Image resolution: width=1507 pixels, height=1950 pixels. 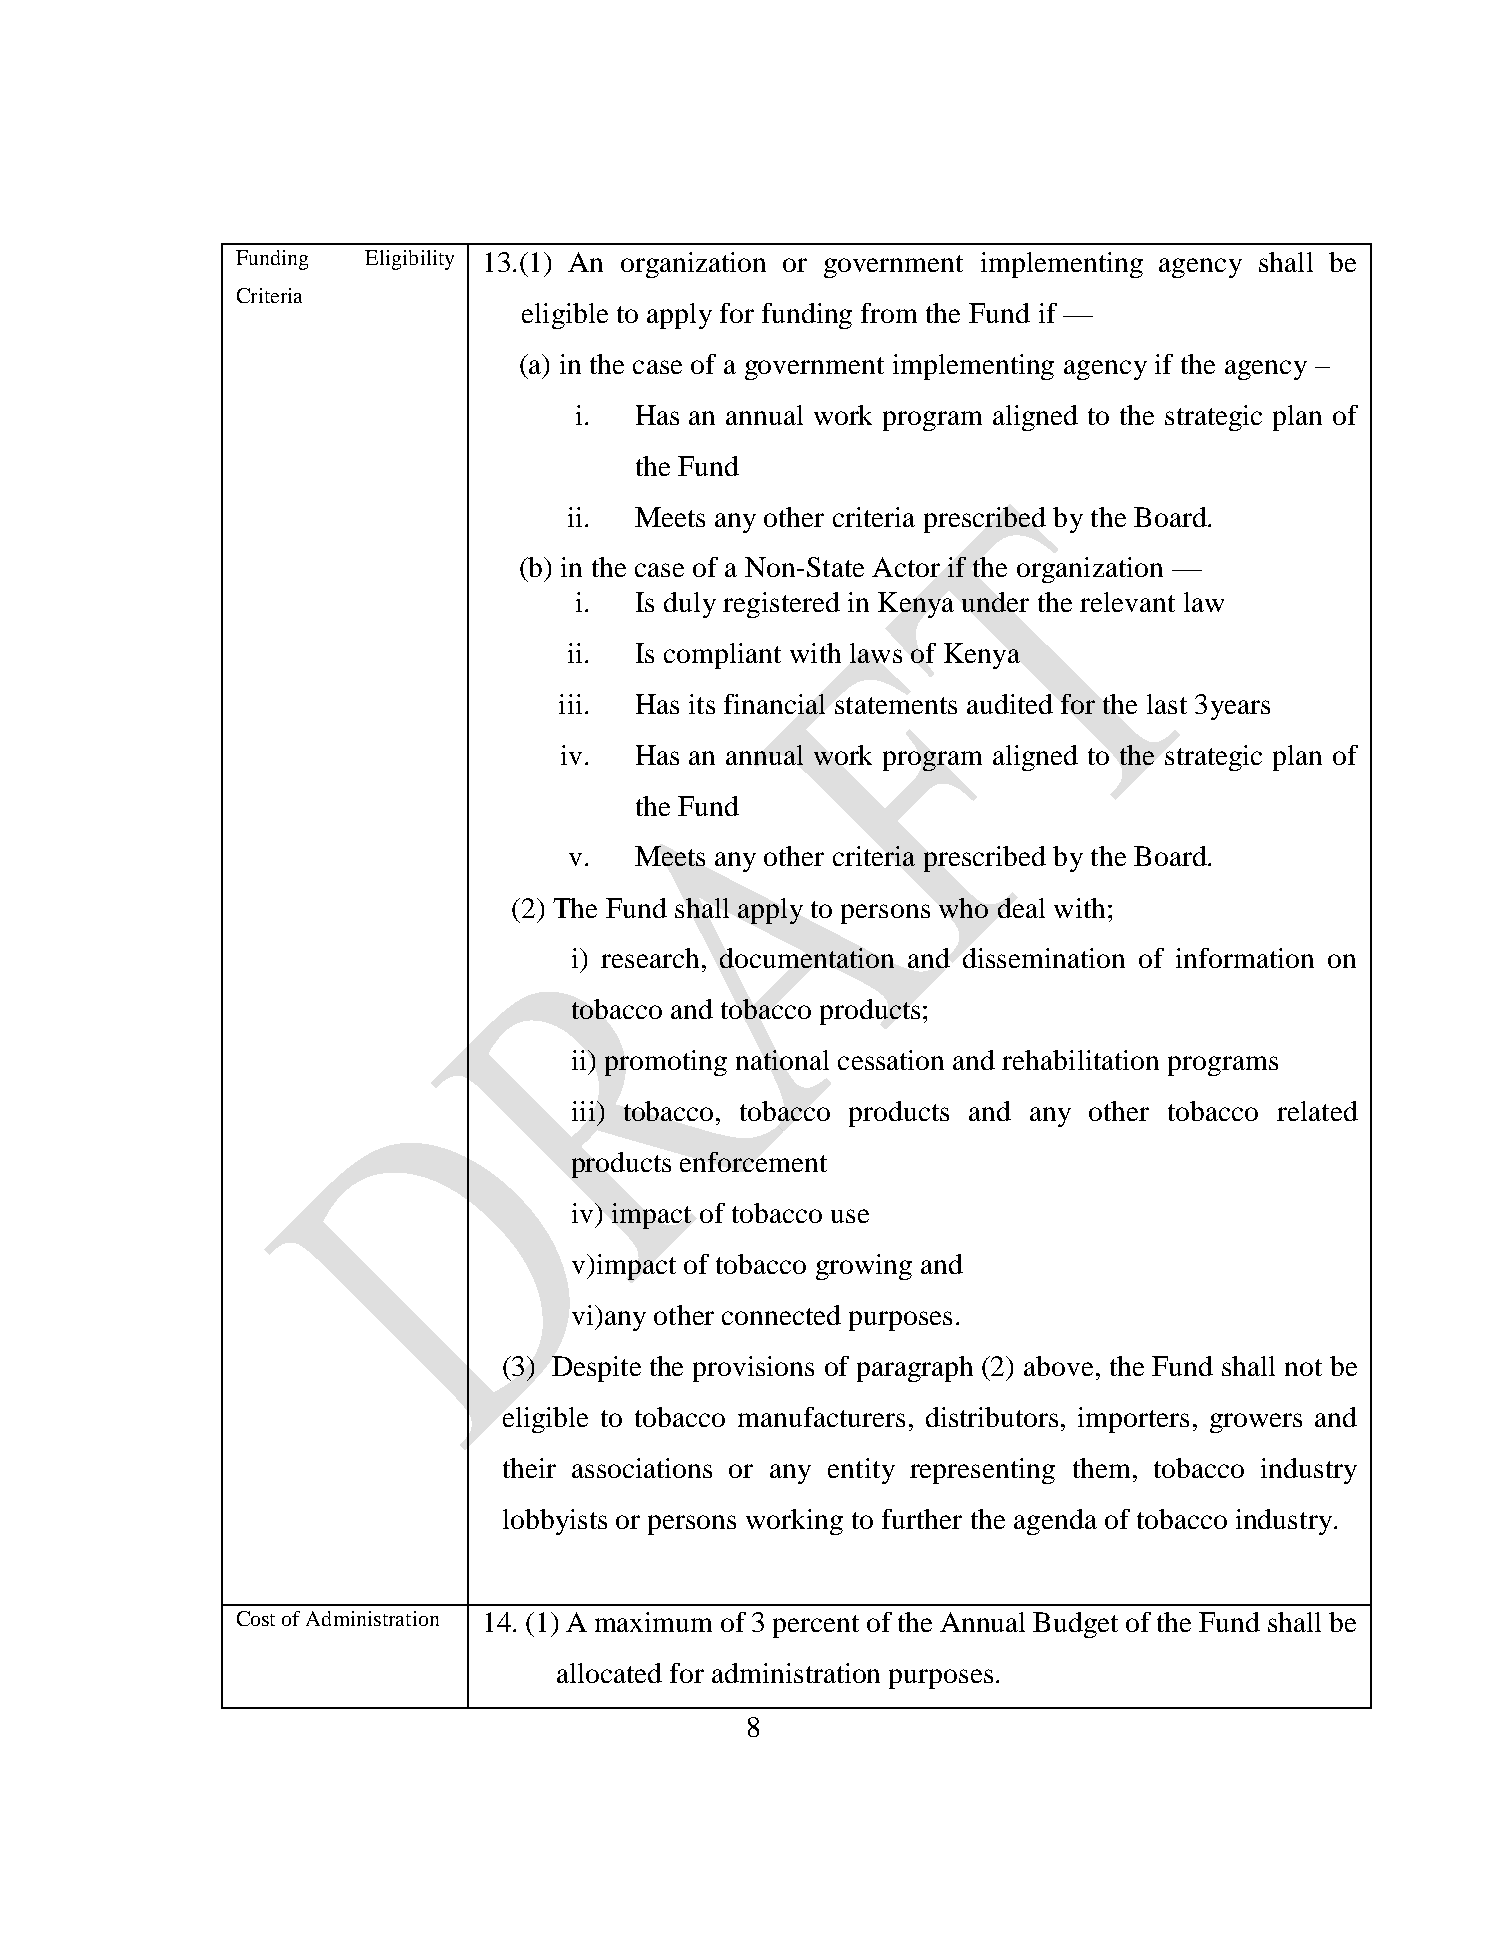 I want to click on from, so click(x=889, y=313).
